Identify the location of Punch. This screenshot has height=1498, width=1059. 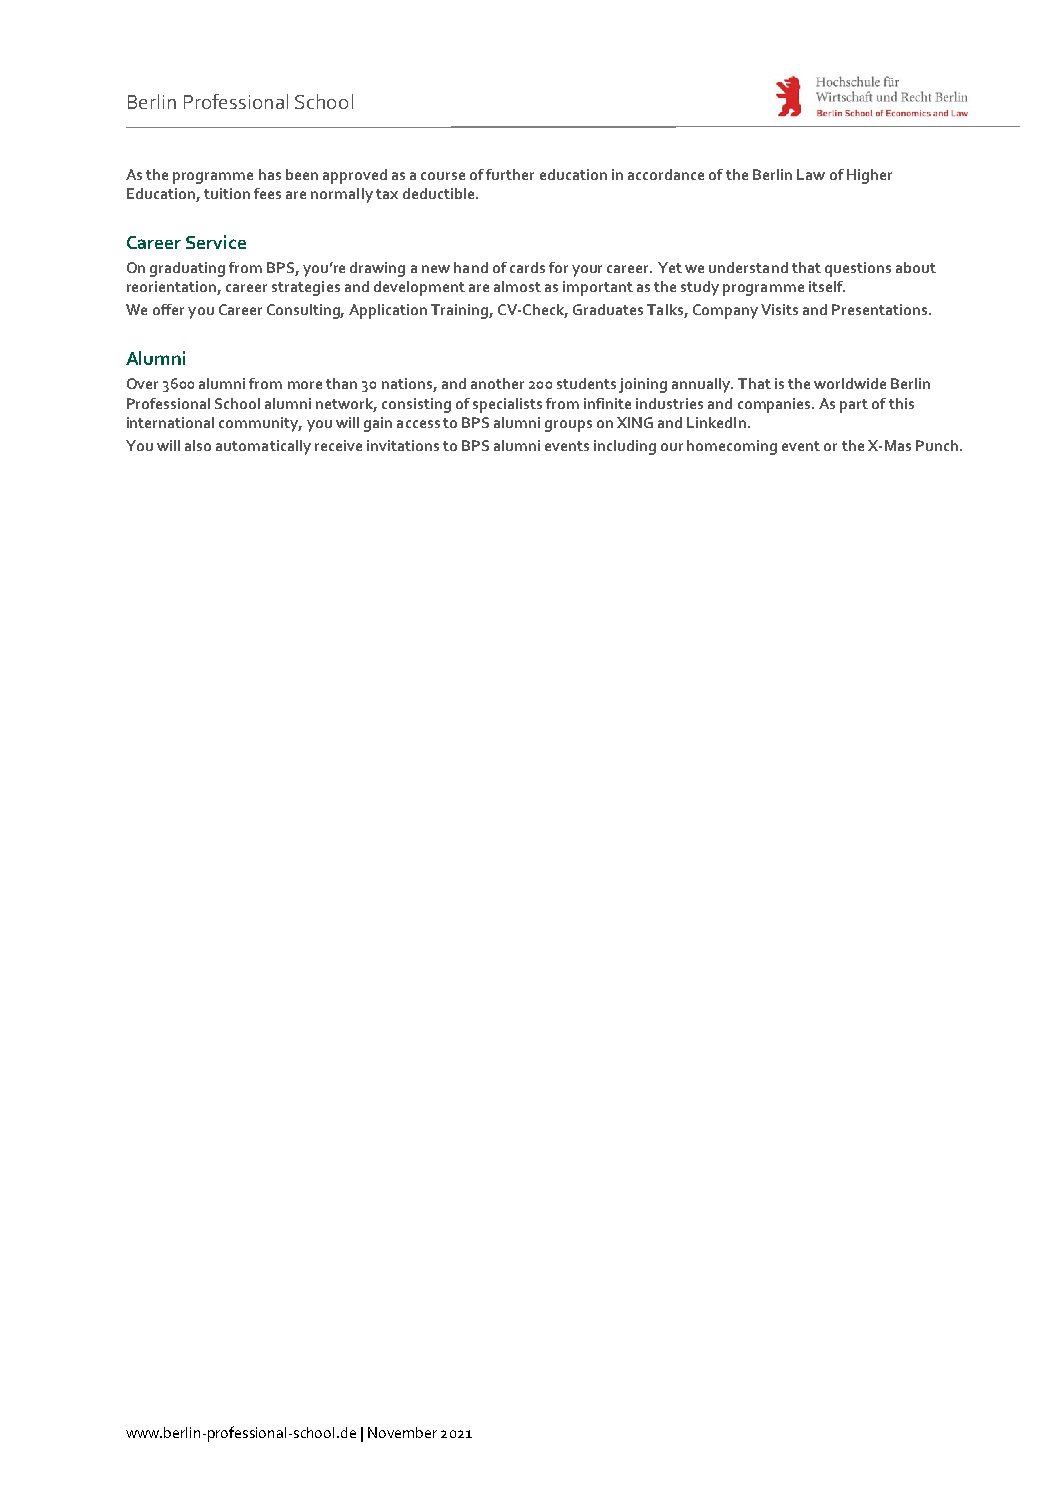
(937, 445).
